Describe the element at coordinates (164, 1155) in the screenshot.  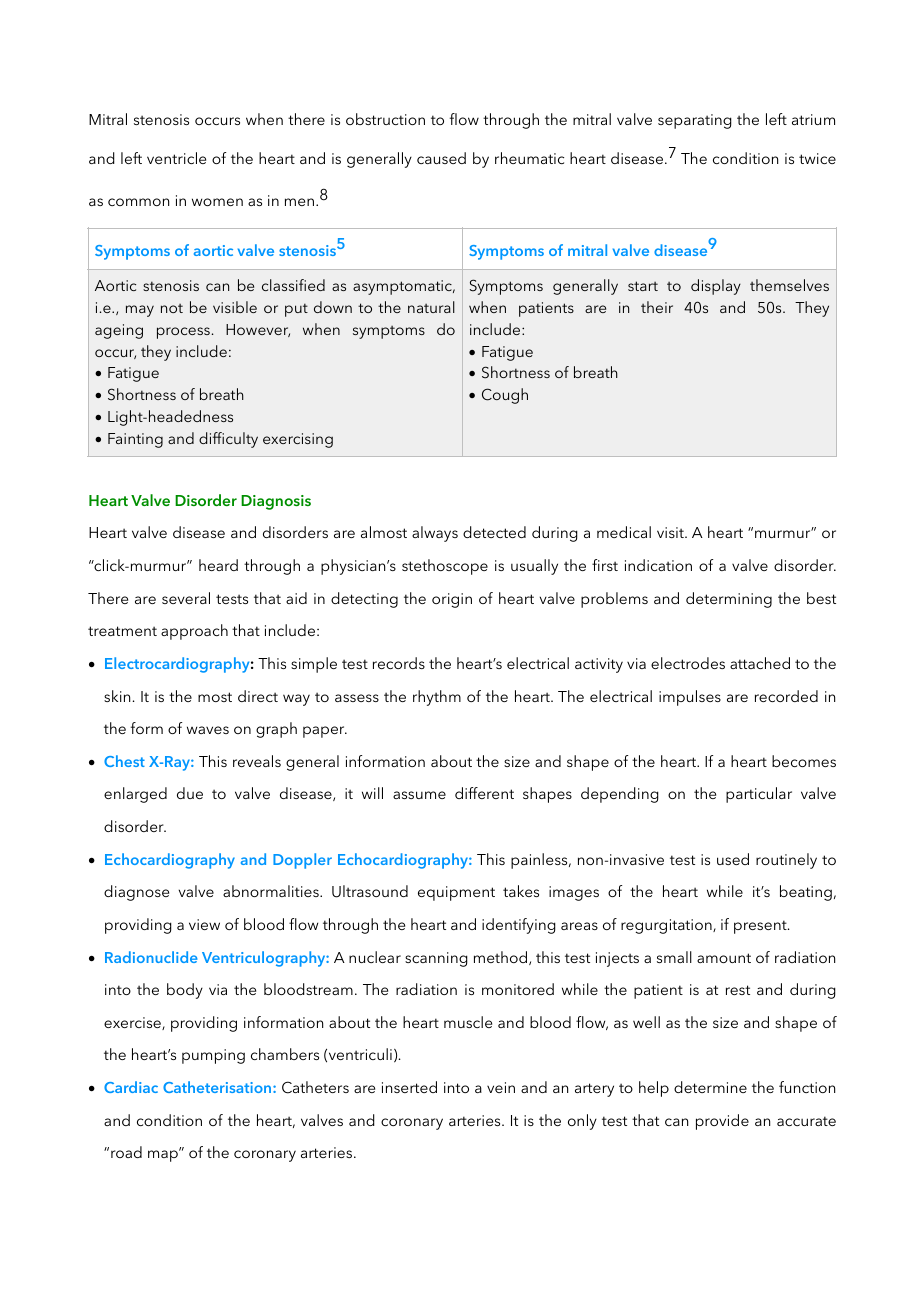
I see `map` at that location.
